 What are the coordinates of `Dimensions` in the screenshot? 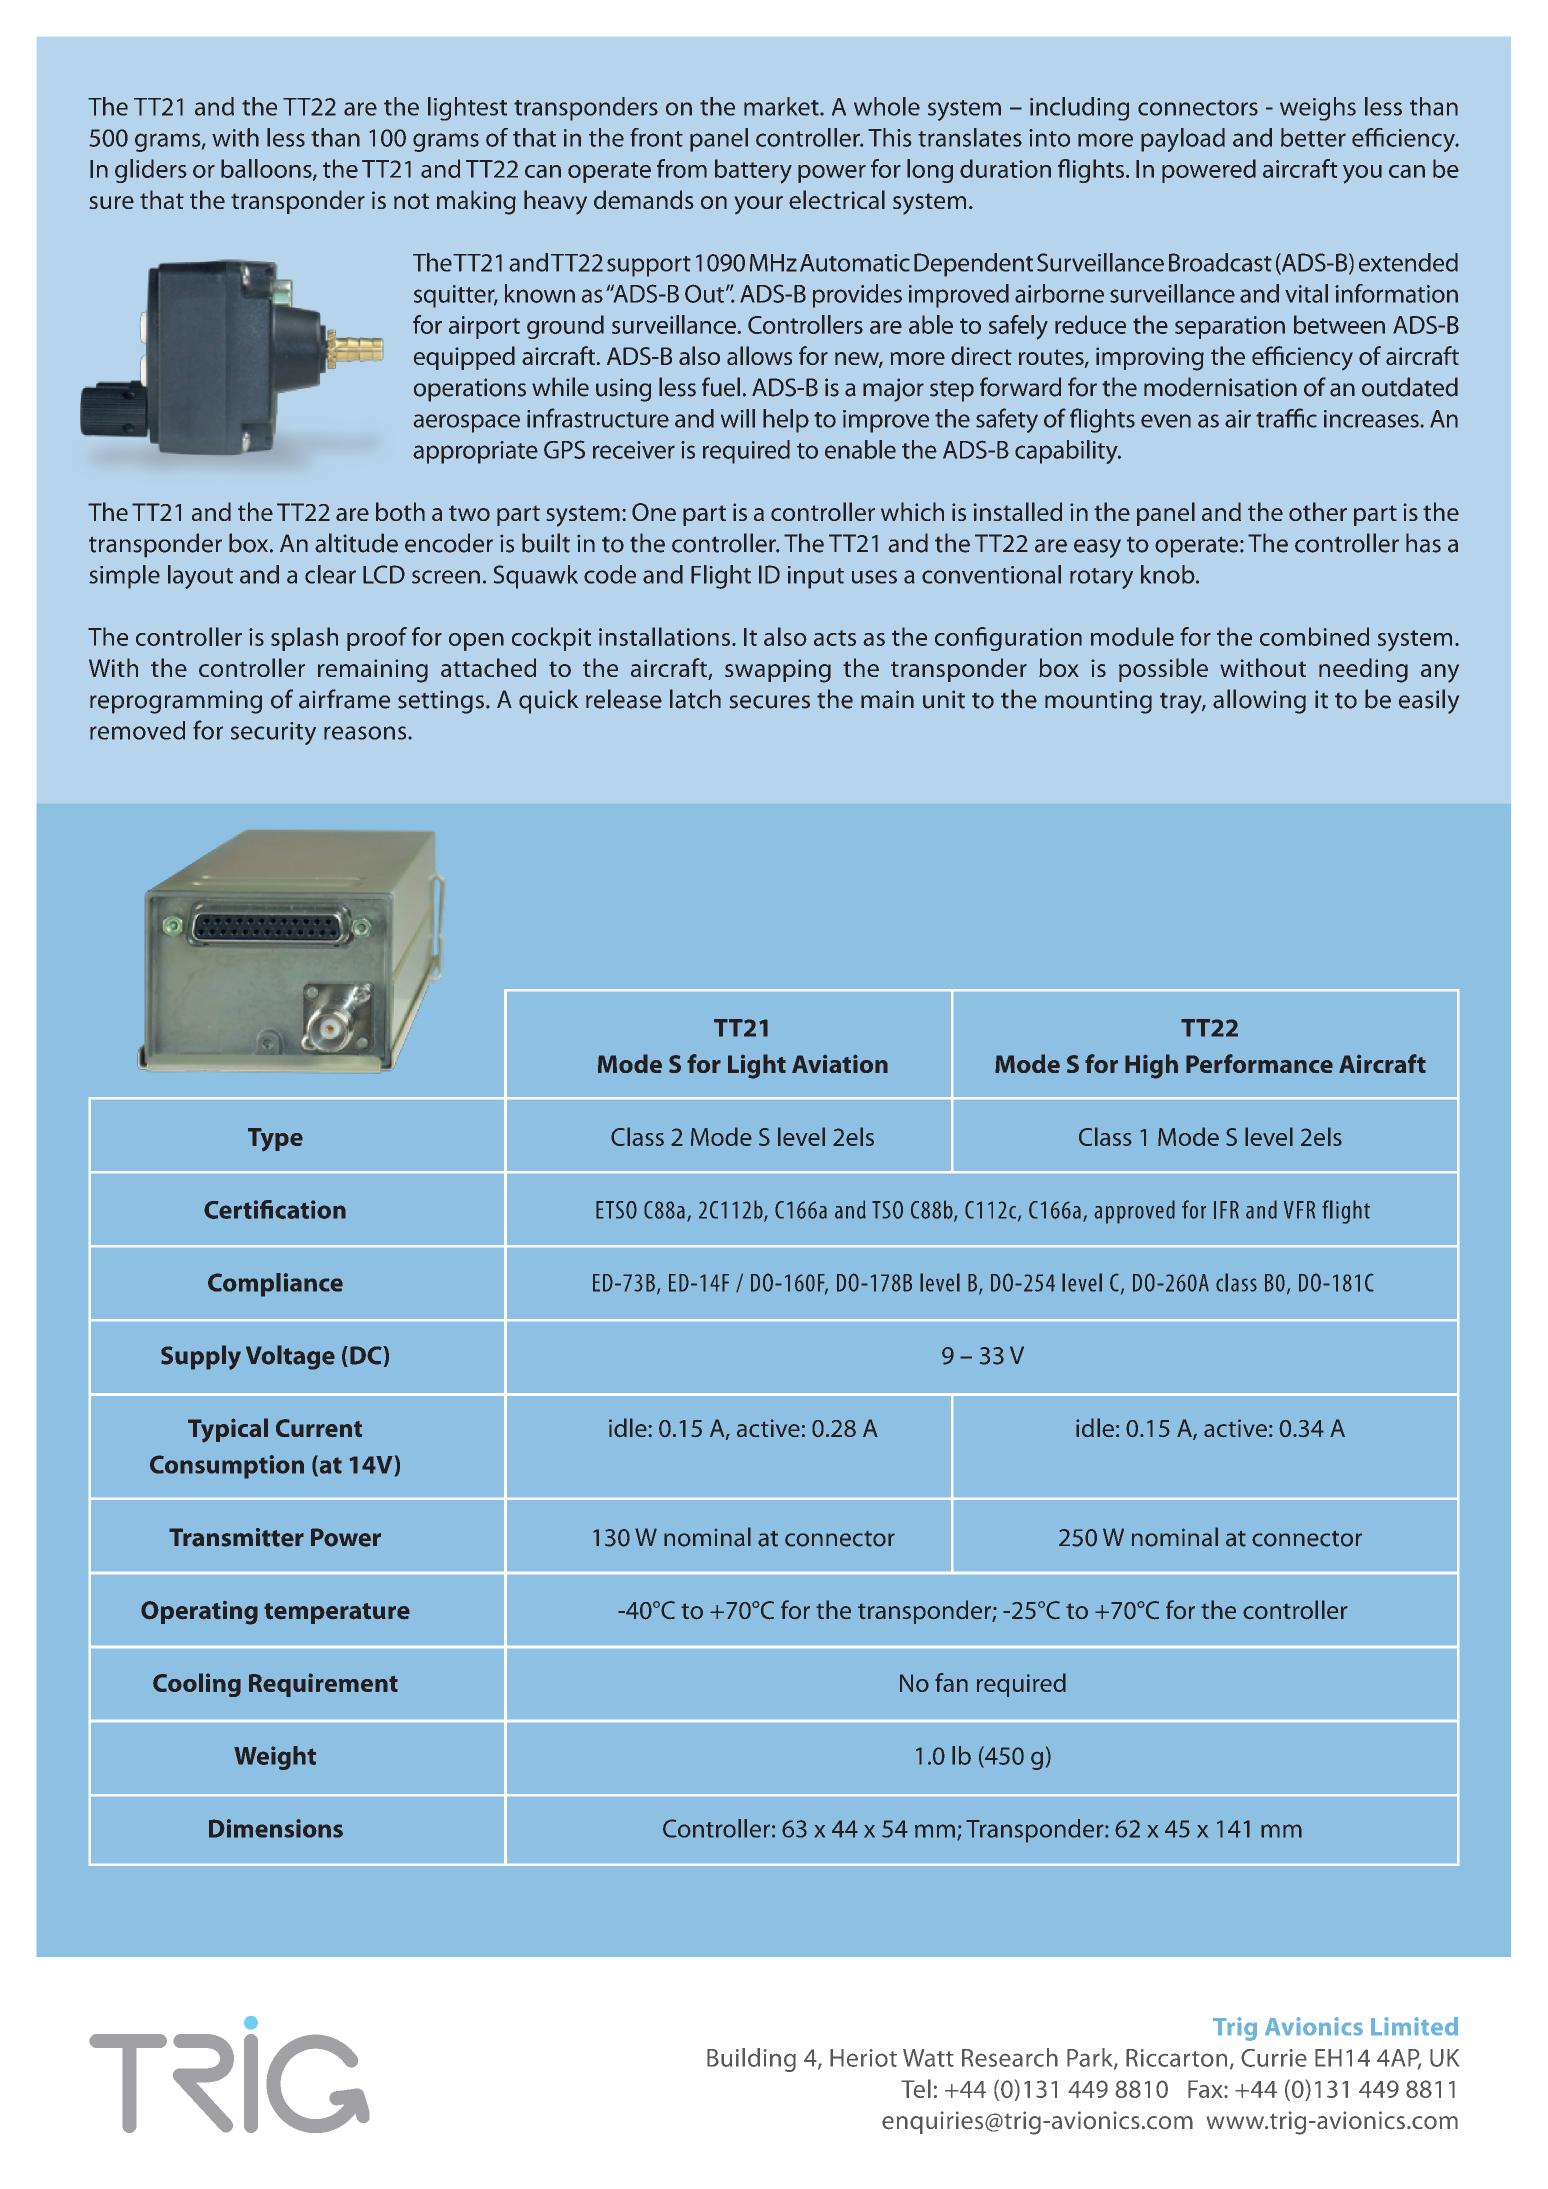 It's located at (276, 1828).
